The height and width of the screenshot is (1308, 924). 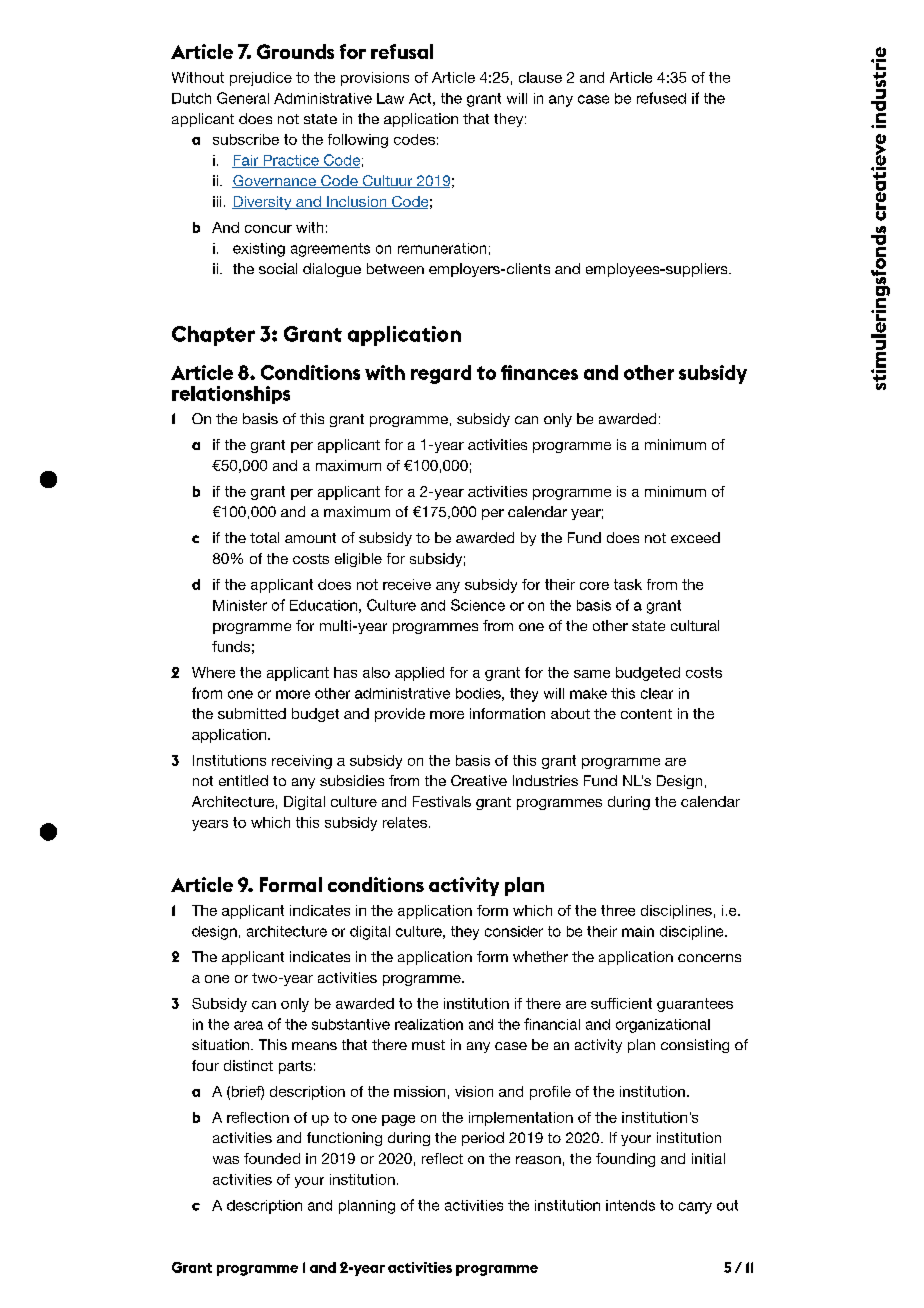 I want to click on refusal, so click(x=402, y=51).
